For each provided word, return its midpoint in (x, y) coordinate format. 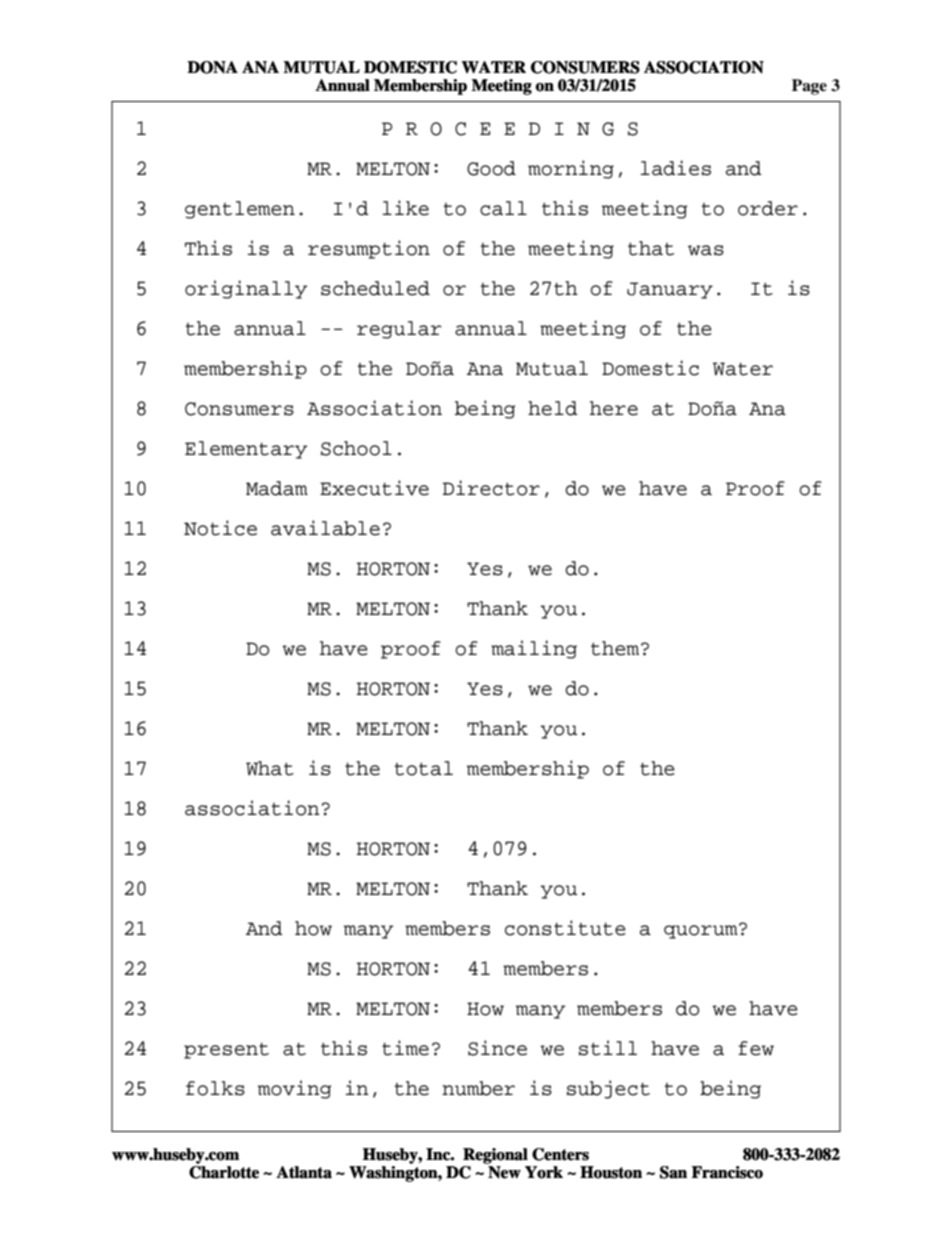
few (756, 1048)
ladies (676, 168)
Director (491, 488)
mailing (534, 649)
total (424, 768)
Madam (277, 488)
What (270, 768)
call (503, 208)
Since (497, 1048)
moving (294, 1089)
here (614, 408)
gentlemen (240, 210)
